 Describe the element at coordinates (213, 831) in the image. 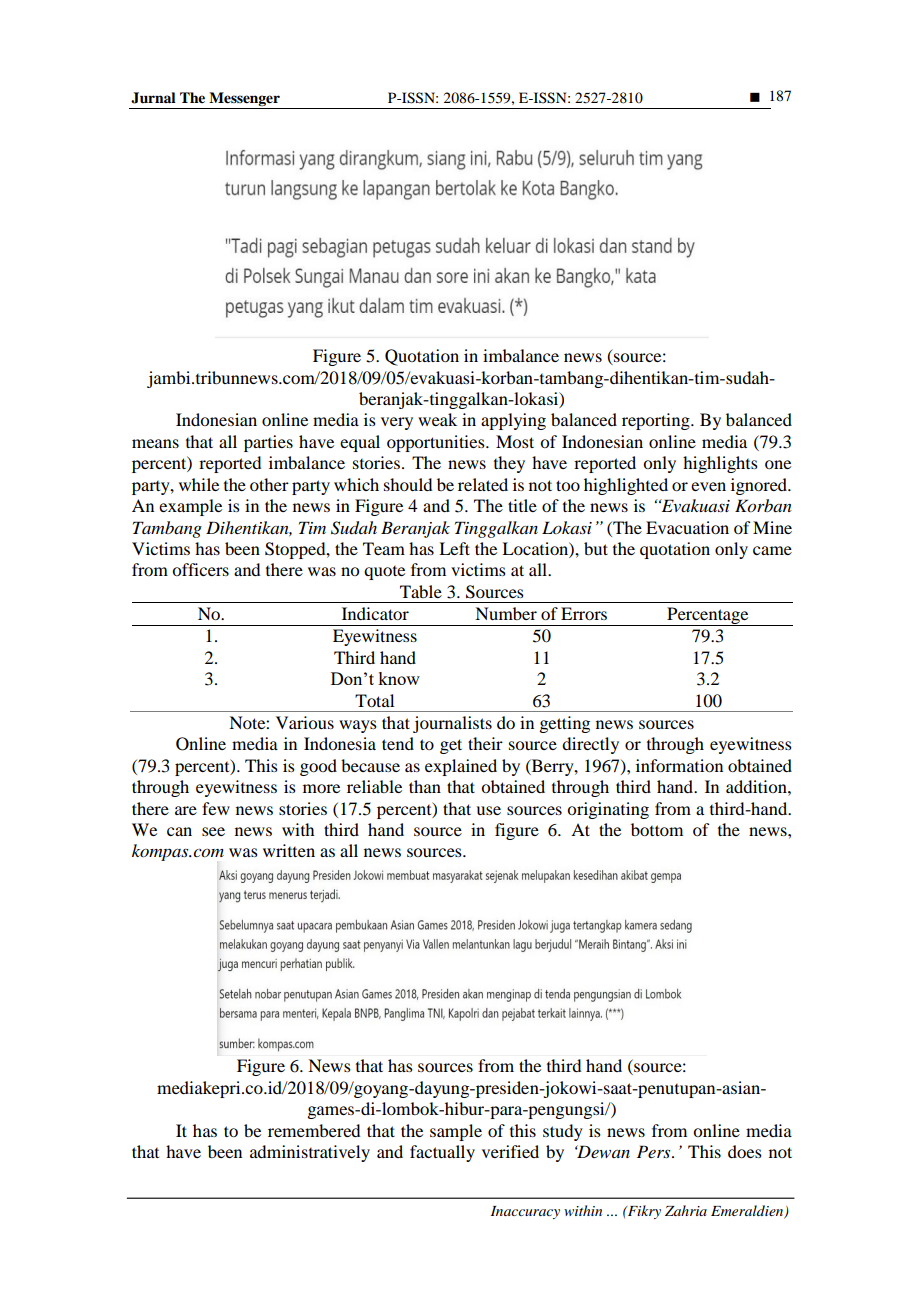

I see `see` at that location.
